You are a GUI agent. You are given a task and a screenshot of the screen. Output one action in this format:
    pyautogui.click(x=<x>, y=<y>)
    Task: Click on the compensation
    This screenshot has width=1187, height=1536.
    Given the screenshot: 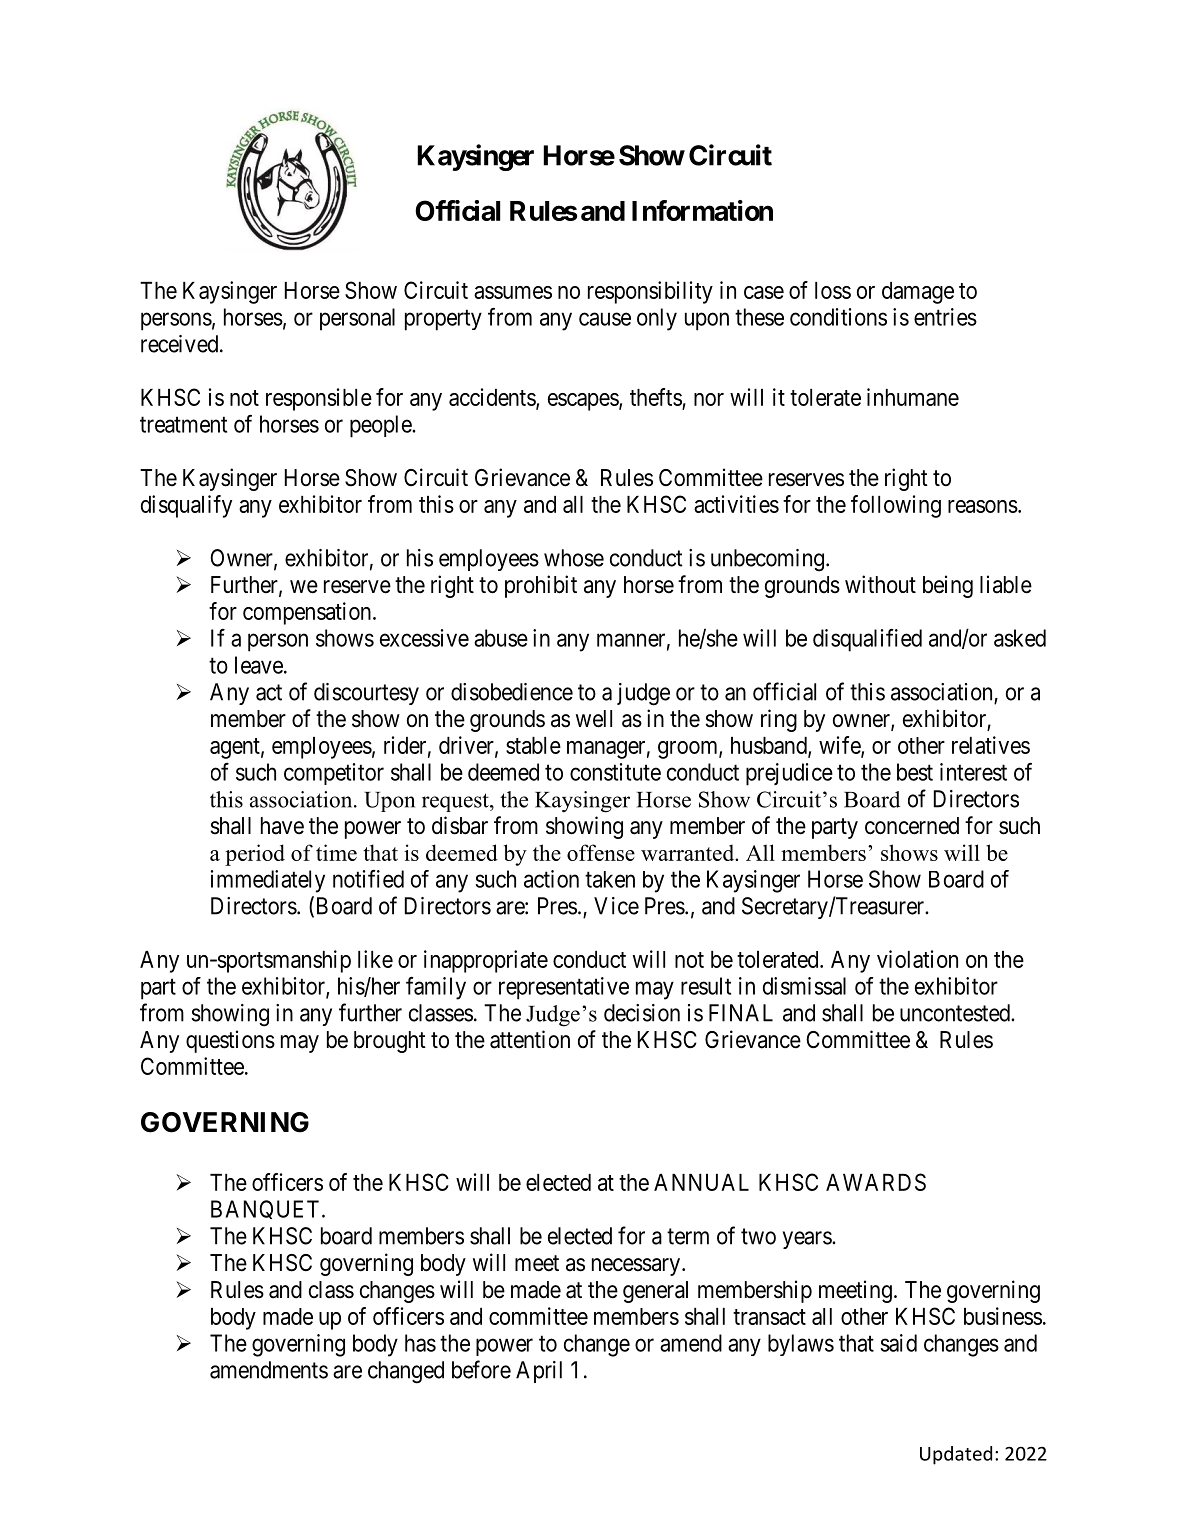 What is the action you would take?
    pyautogui.click(x=308, y=613)
